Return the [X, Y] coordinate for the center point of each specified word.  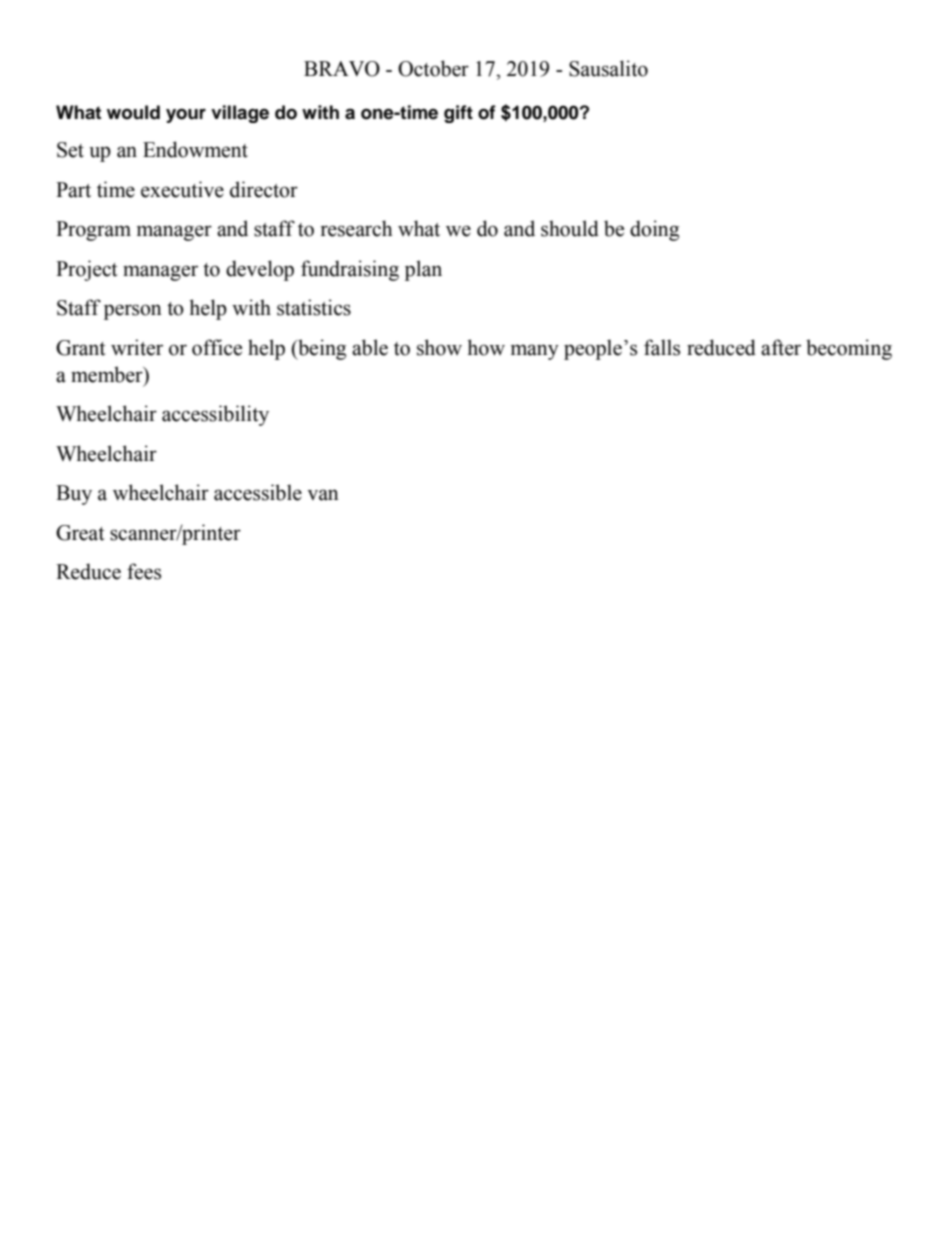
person [133, 312]
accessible [258, 492]
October [433, 68]
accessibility [215, 415]
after [781, 347]
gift [458, 114]
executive [182, 189]
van [323, 495]
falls [662, 347]
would [133, 112]
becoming [849, 349]
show [439, 347]
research [356, 228]
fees [144, 571]
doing [654, 230]
